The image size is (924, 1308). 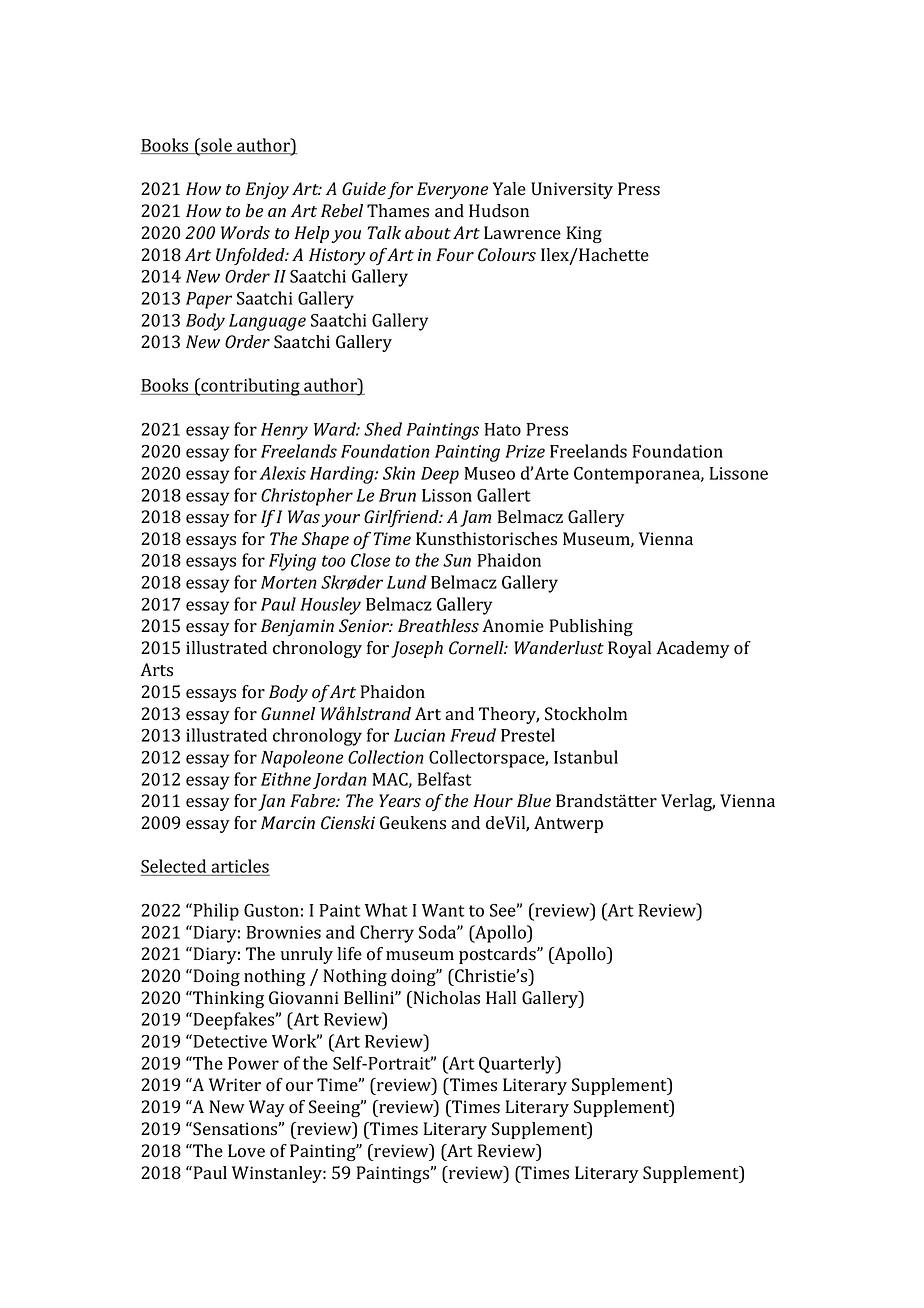 What do you see at coordinates (400, 801) in the document?
I see `Years` at bounding box center [400, 801].
